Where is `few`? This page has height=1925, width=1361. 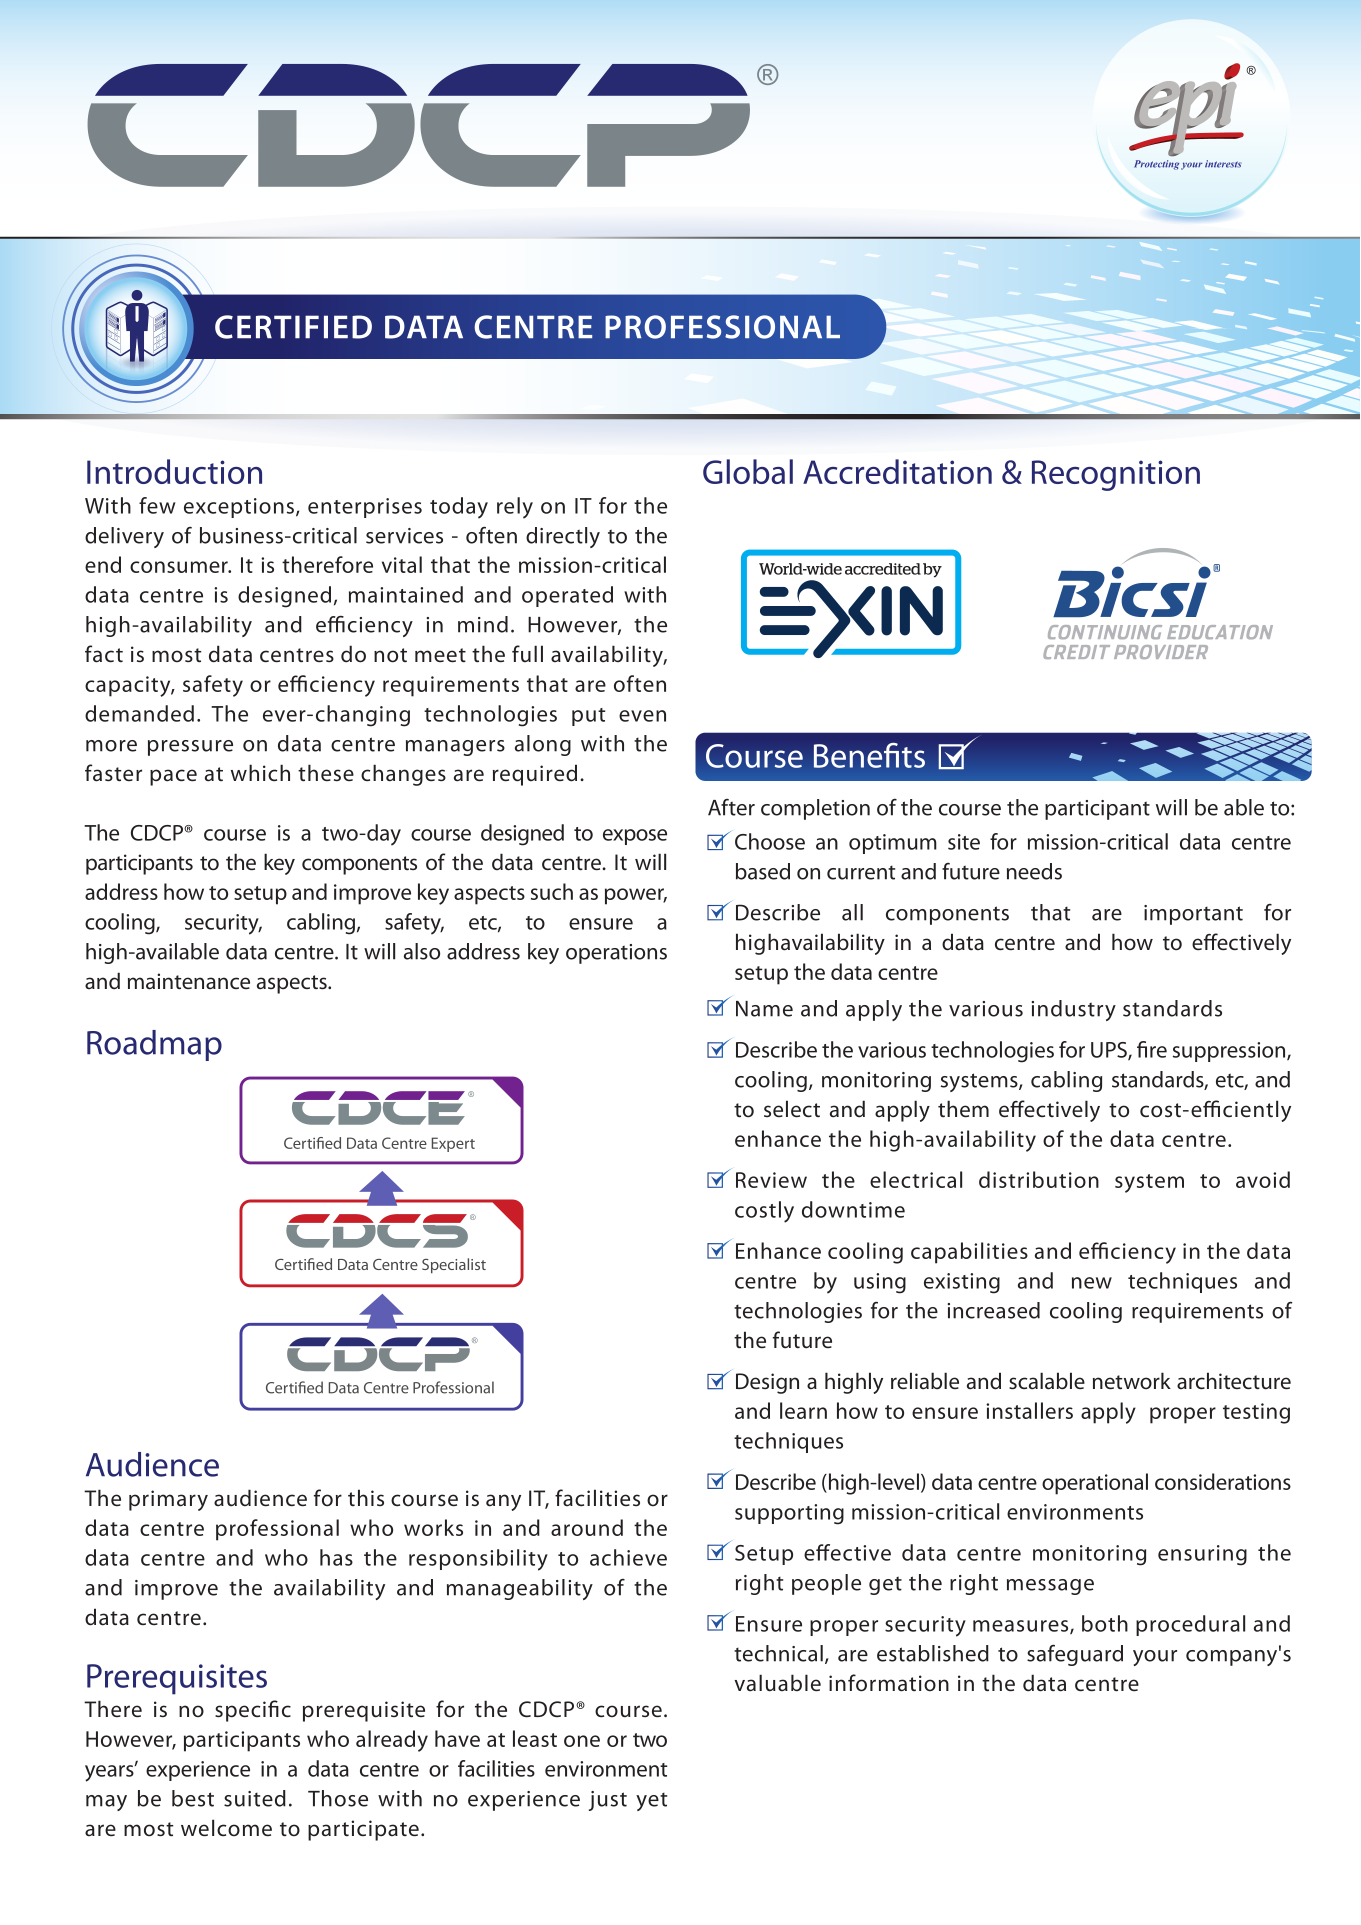 few is located at coordinates (157, 505).
